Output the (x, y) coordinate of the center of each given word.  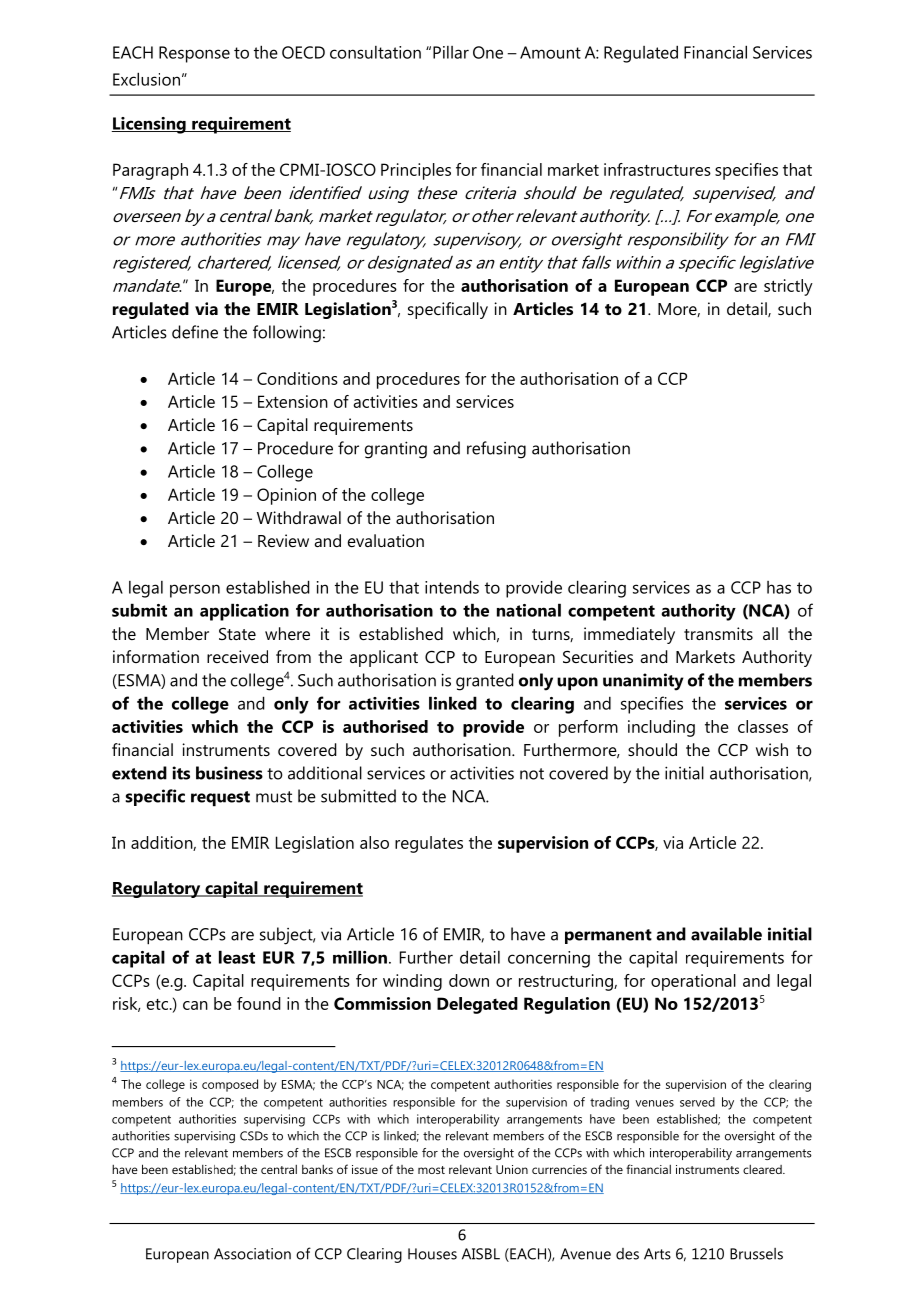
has (779, 587)
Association (252, 1254)
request (220, 799)
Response (194, 54)
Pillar (451, 52)
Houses (432, 1254)
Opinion (286, 496)
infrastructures (657, 169)
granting (396, 450)
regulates (429, 844)
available (726, 934)
